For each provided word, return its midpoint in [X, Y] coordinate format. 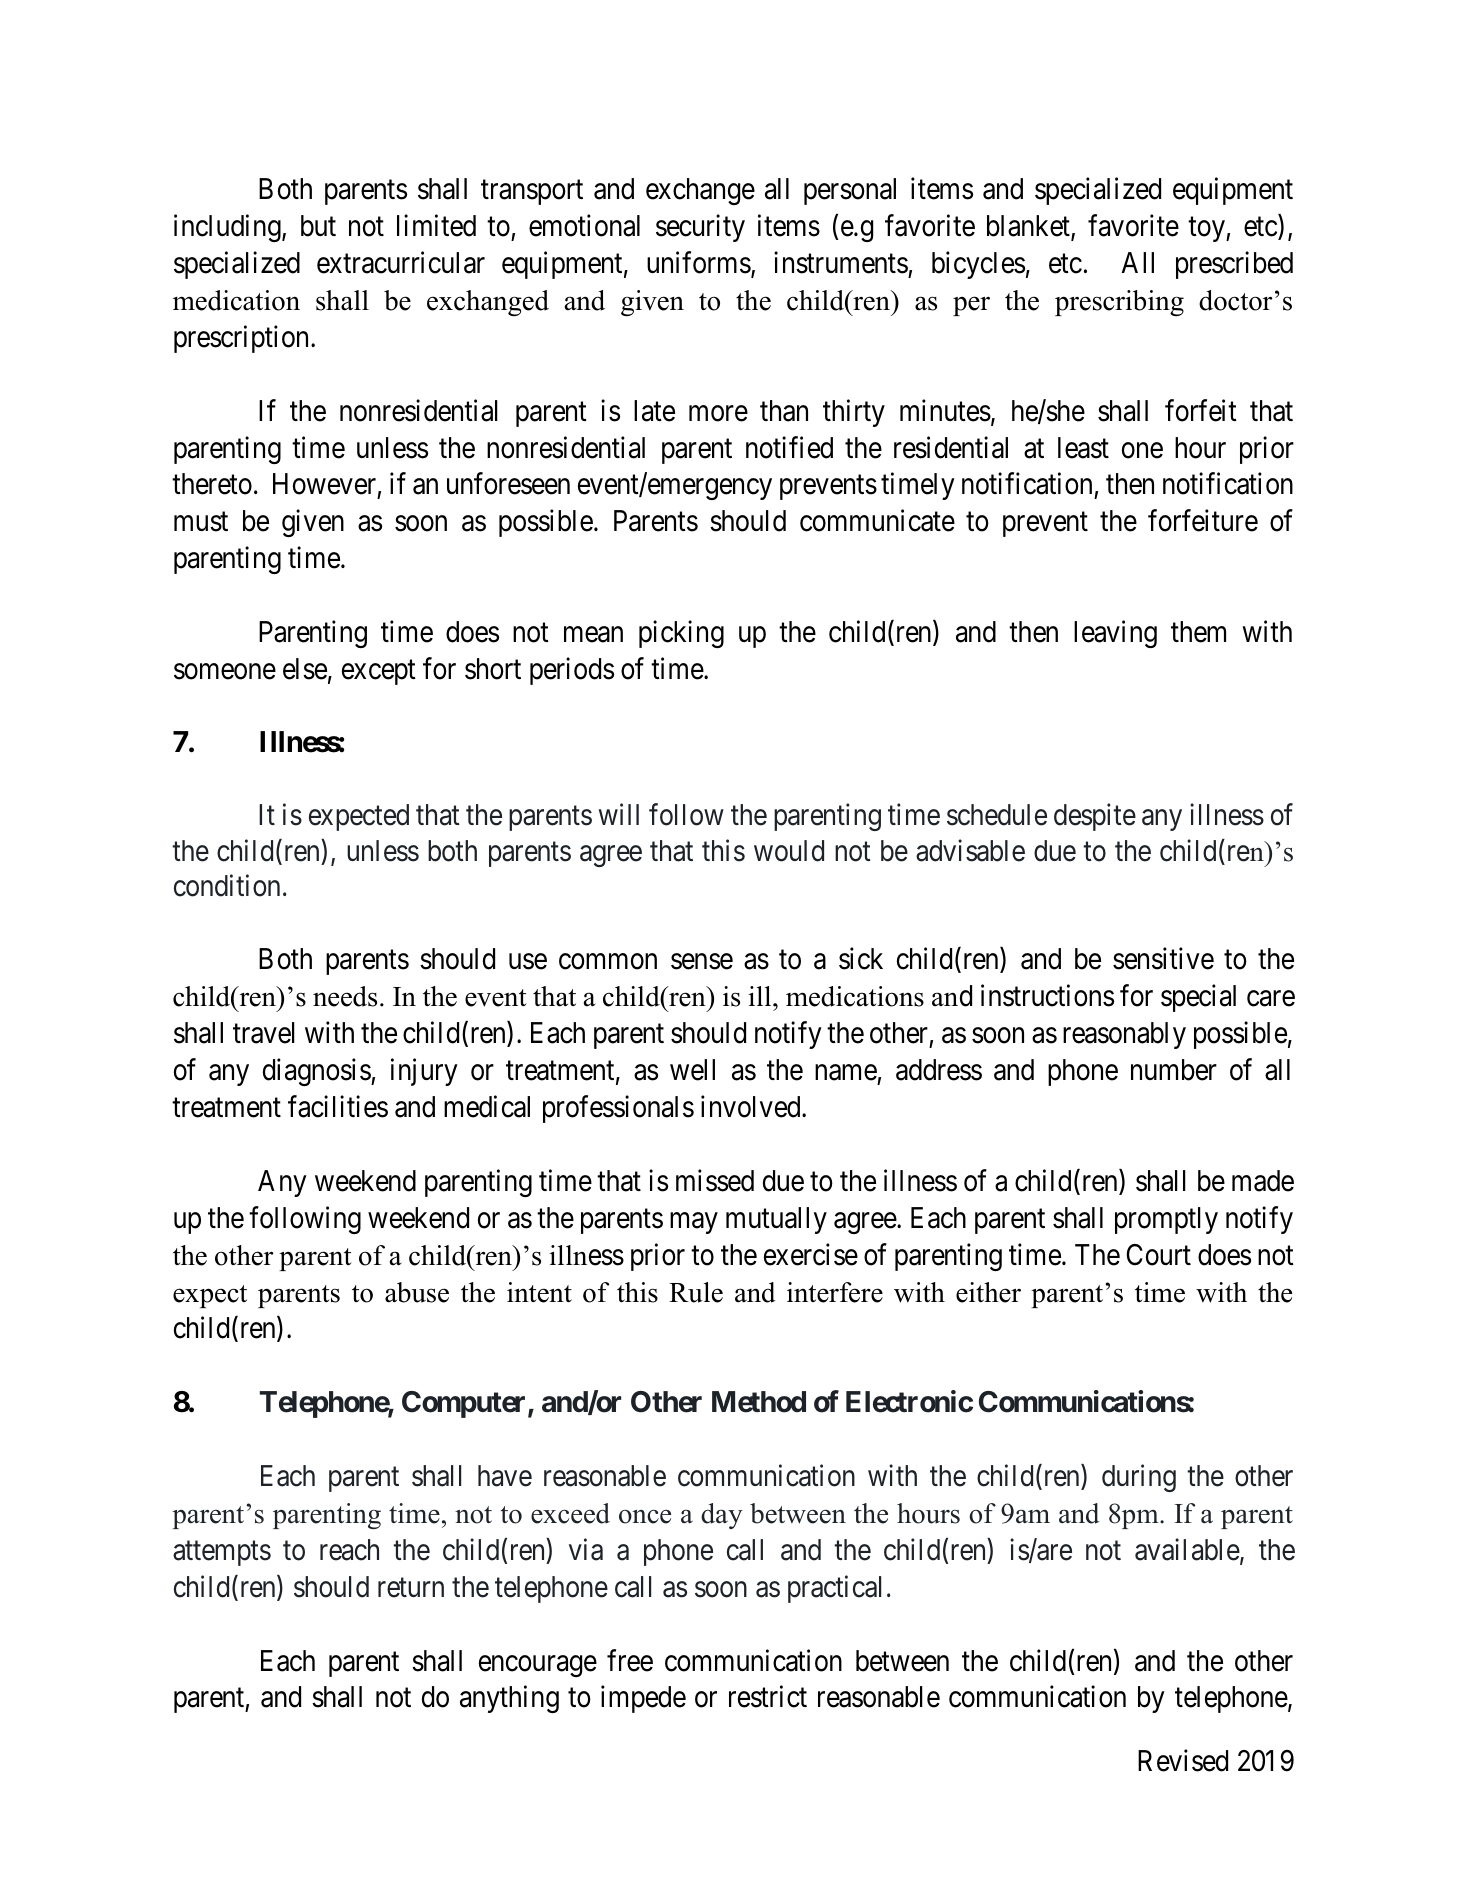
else [305, 669]
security [700, 228]
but [318, 226]
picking [681, 634]
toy [1207, 229]
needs [345, 996]
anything [509, 1699]
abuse [417, 1292]
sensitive [1163, 959]
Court [1158, 1255]
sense [702, 962]
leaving [1115, 634]
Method [759, 1402]
